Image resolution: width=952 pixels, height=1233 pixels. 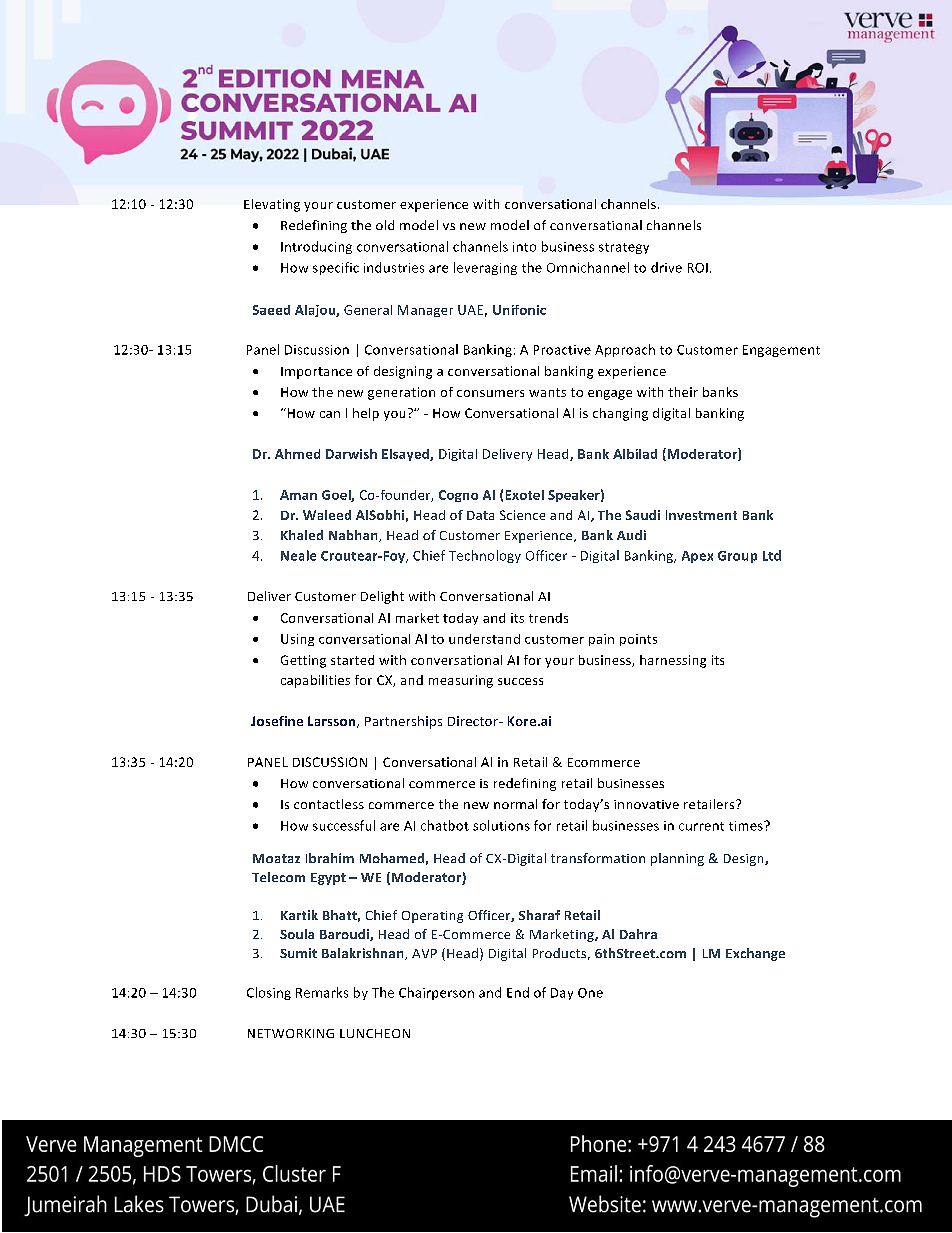 What do you see at coordinates (698, 268) in the image?
I see `ROI` at bounding box center [698, 268].
